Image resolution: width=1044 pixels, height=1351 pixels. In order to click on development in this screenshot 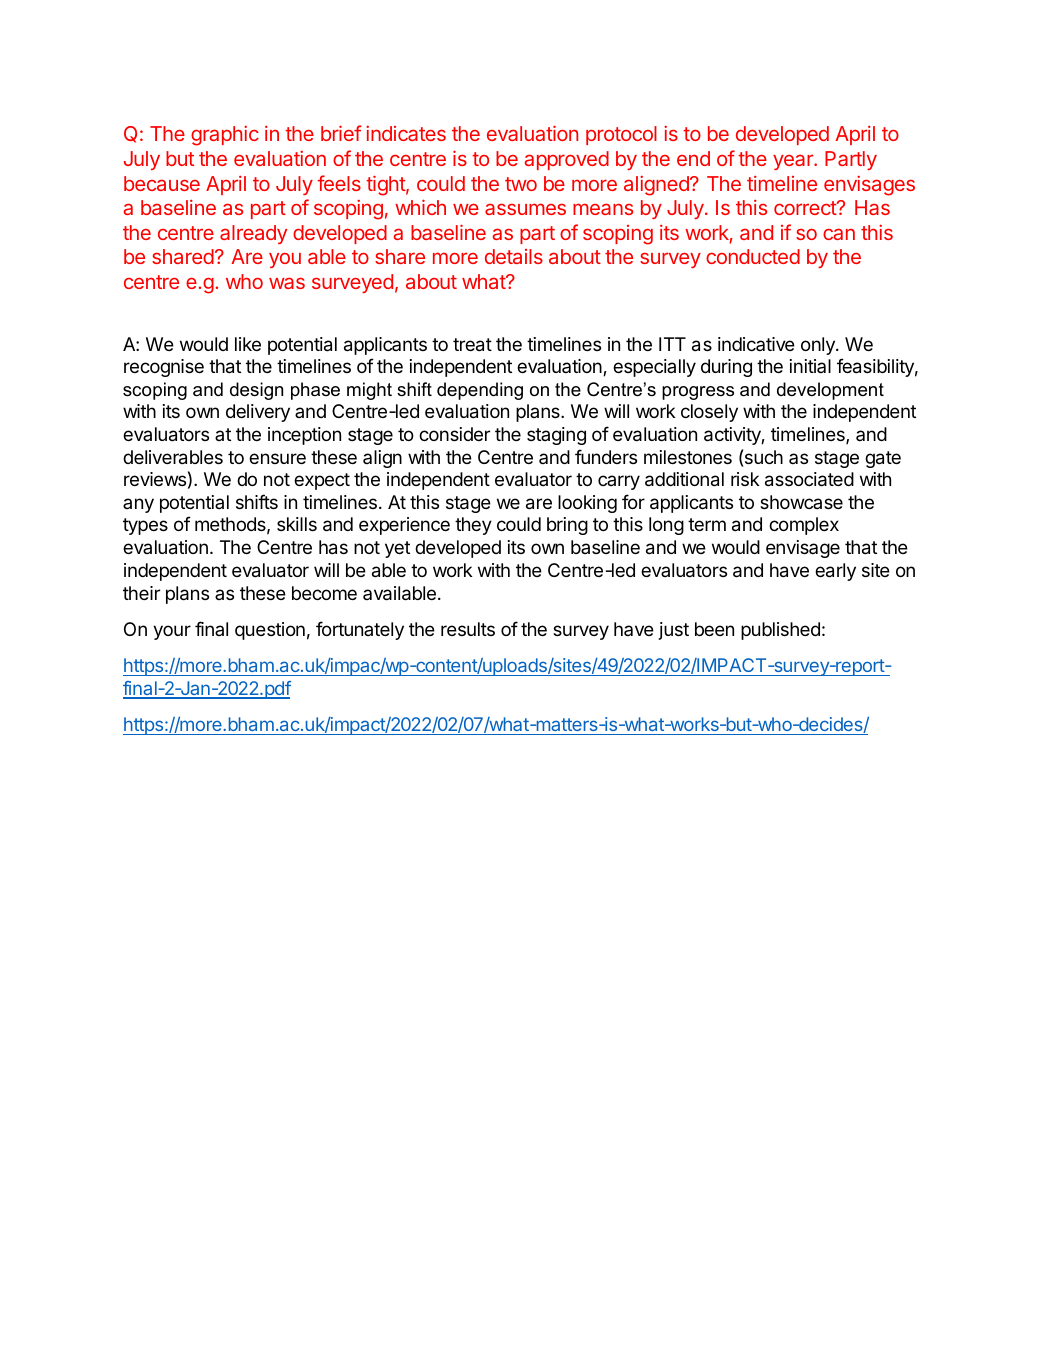, I will do `click(830, 391)`.
